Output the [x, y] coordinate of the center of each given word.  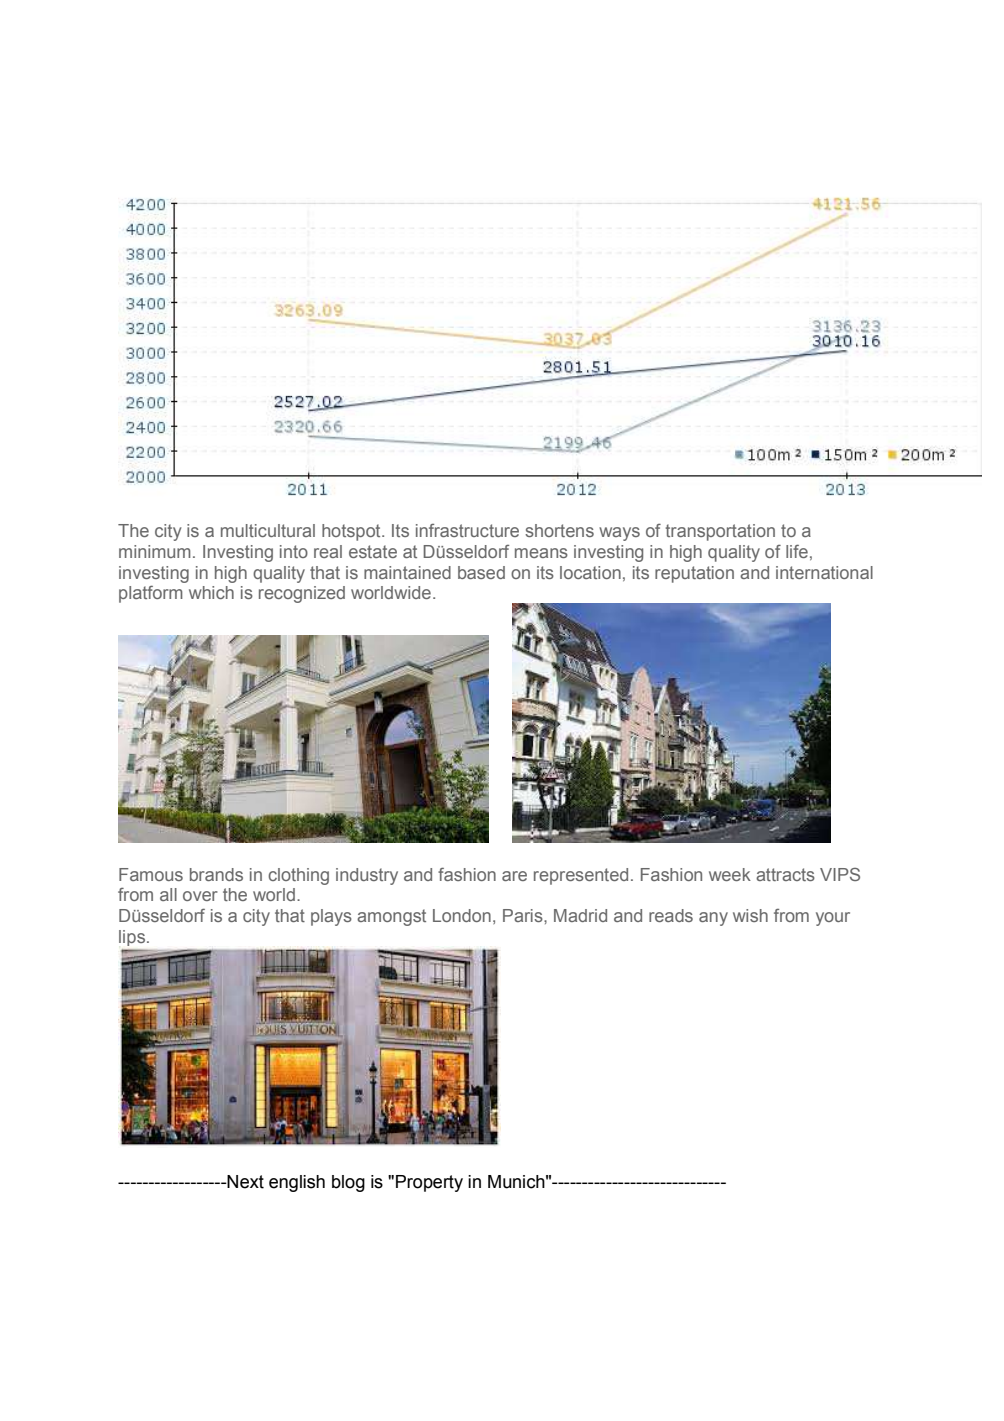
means [541, 553]
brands [216, 874]
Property [429, 1183]
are [514, 876]
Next [244, 1182]
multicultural [268, 530]
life [797, 551]
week [730, 874]
